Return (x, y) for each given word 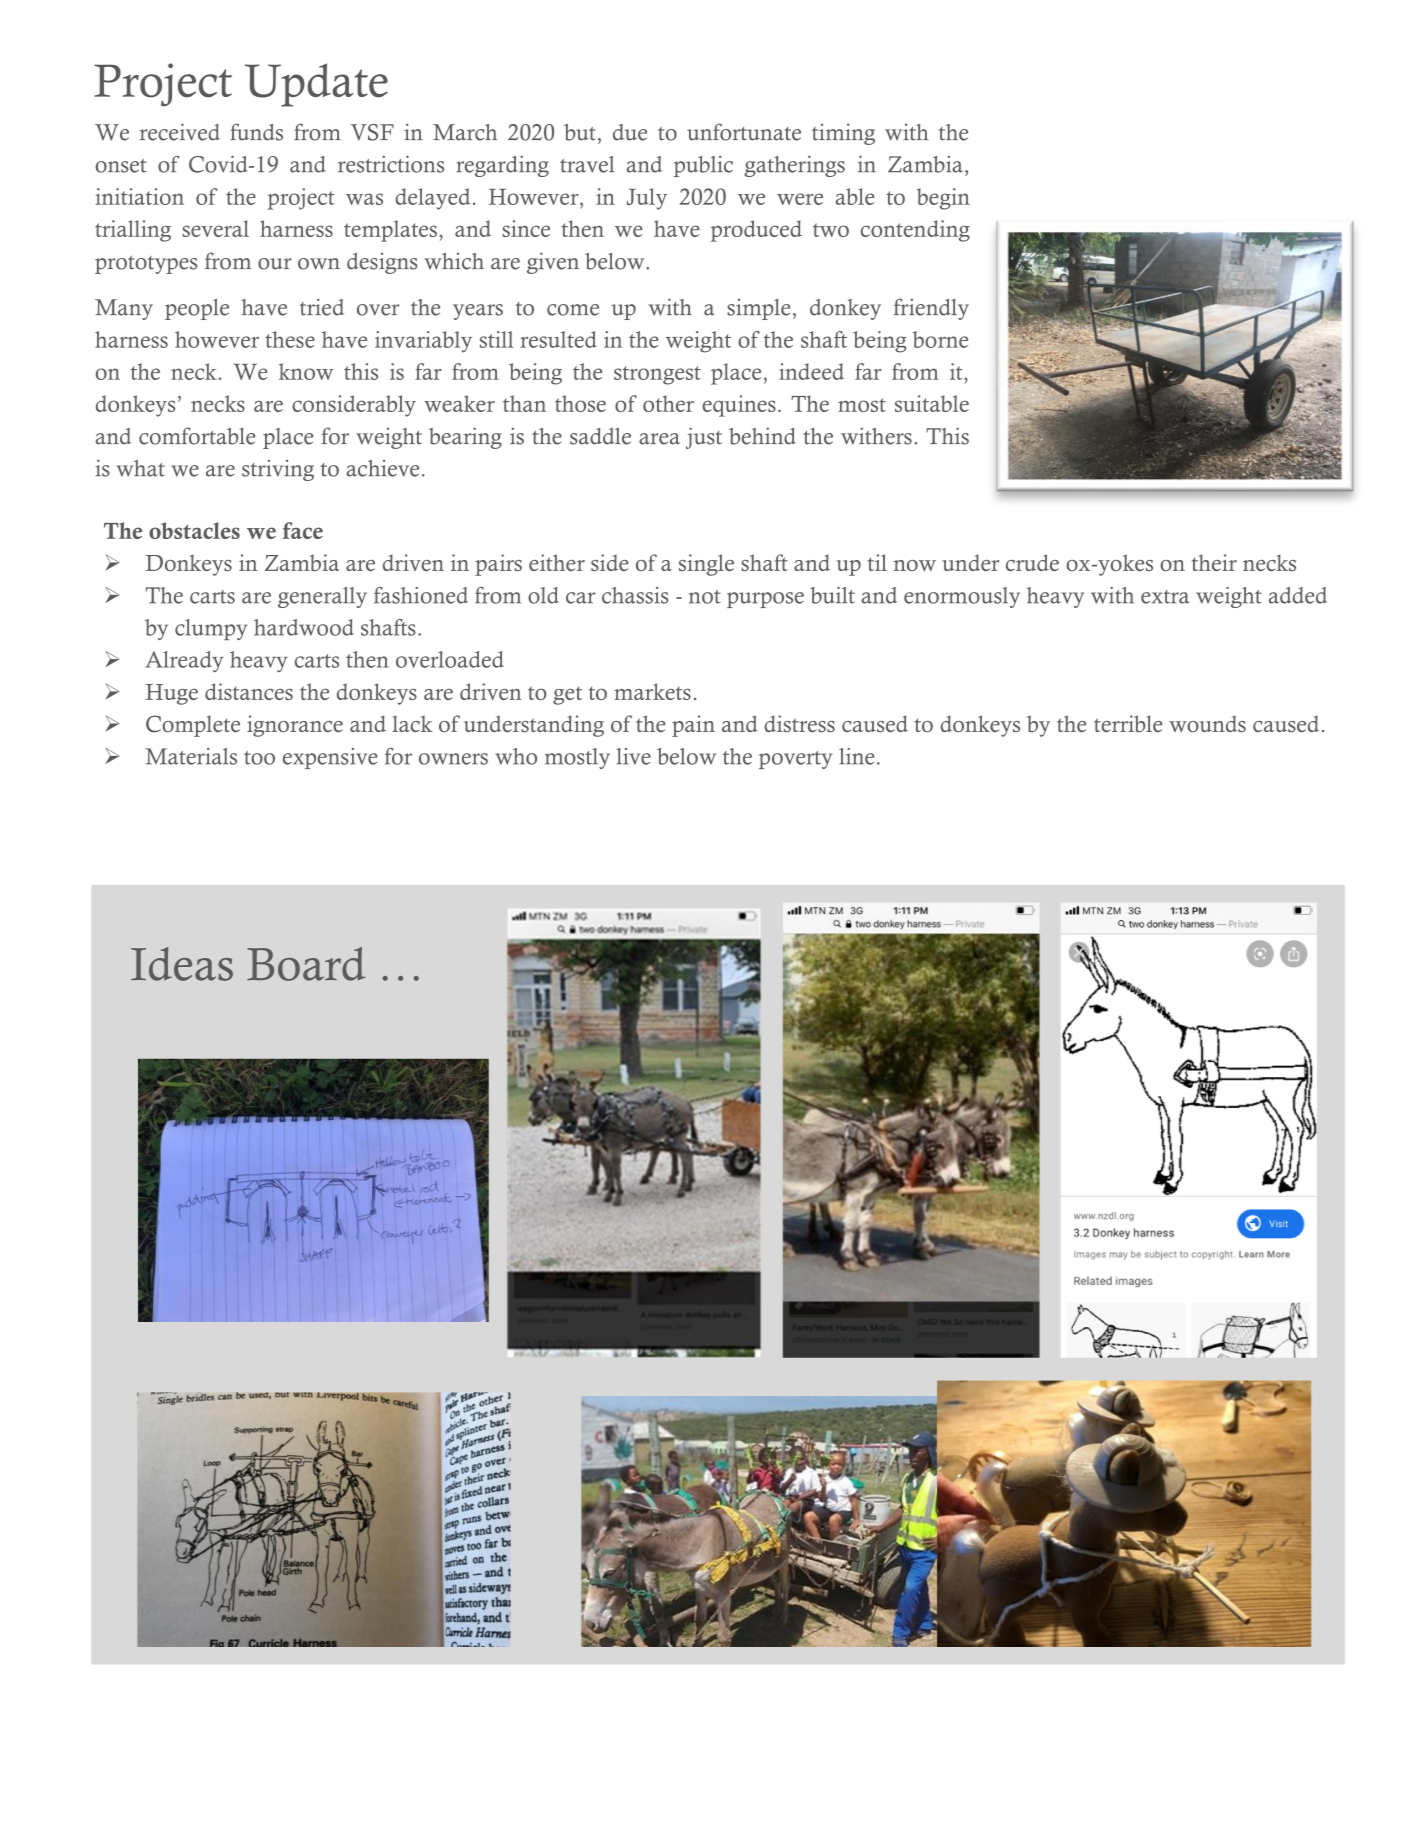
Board (306, 964)
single (706, 565)
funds (256, 132)
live (633, 756)
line (857, 756)
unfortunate (744, 132)
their (1214, 562)
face (303, 530)
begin (943, 199)
